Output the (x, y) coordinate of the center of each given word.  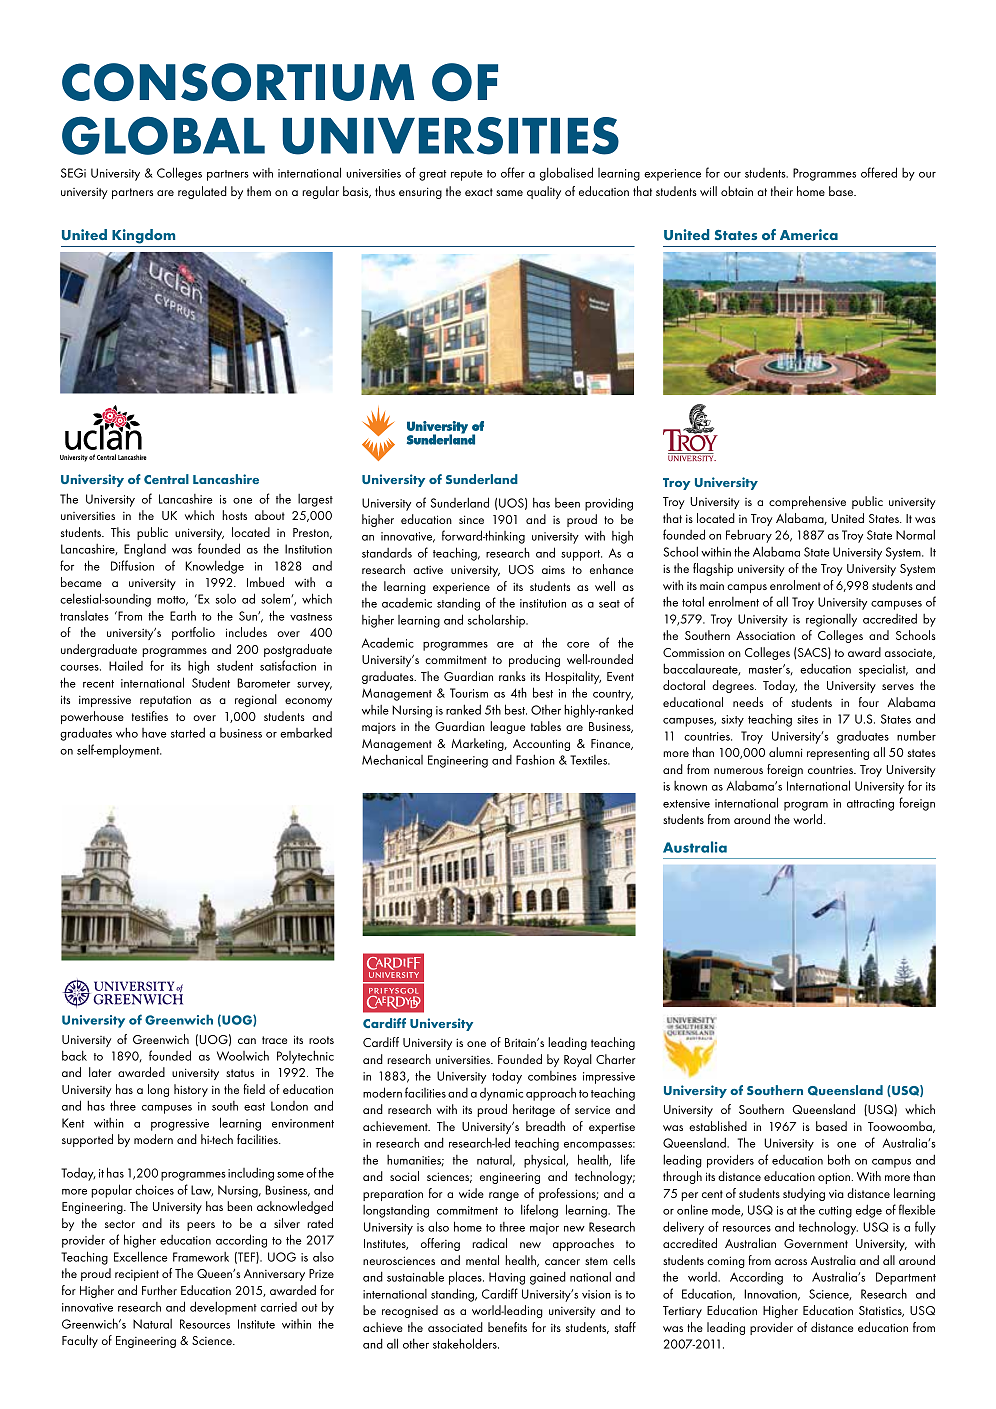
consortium (238, 82)
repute (467, 175)
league (507, 727)
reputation (165, 701)
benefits (507, 1327)
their (782, 191)
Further (159, 1290)
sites (807, 719)
